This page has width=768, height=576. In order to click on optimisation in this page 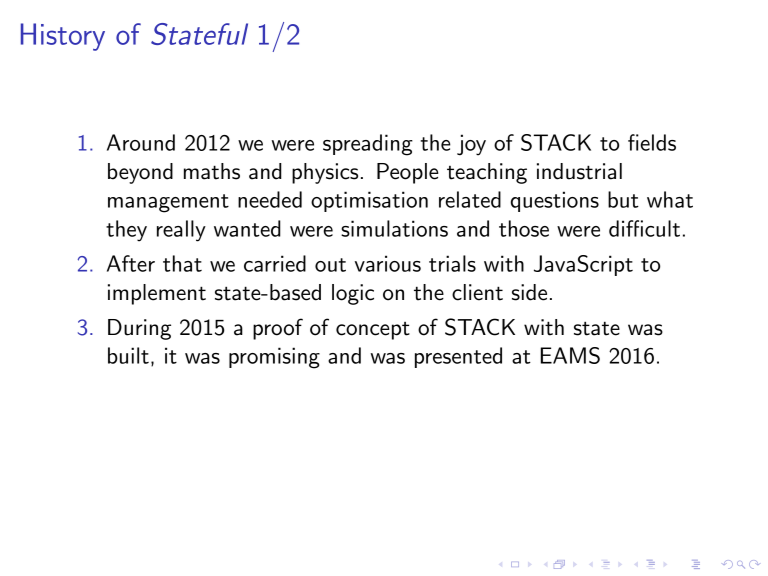, I will do `click(369, 201)`.
